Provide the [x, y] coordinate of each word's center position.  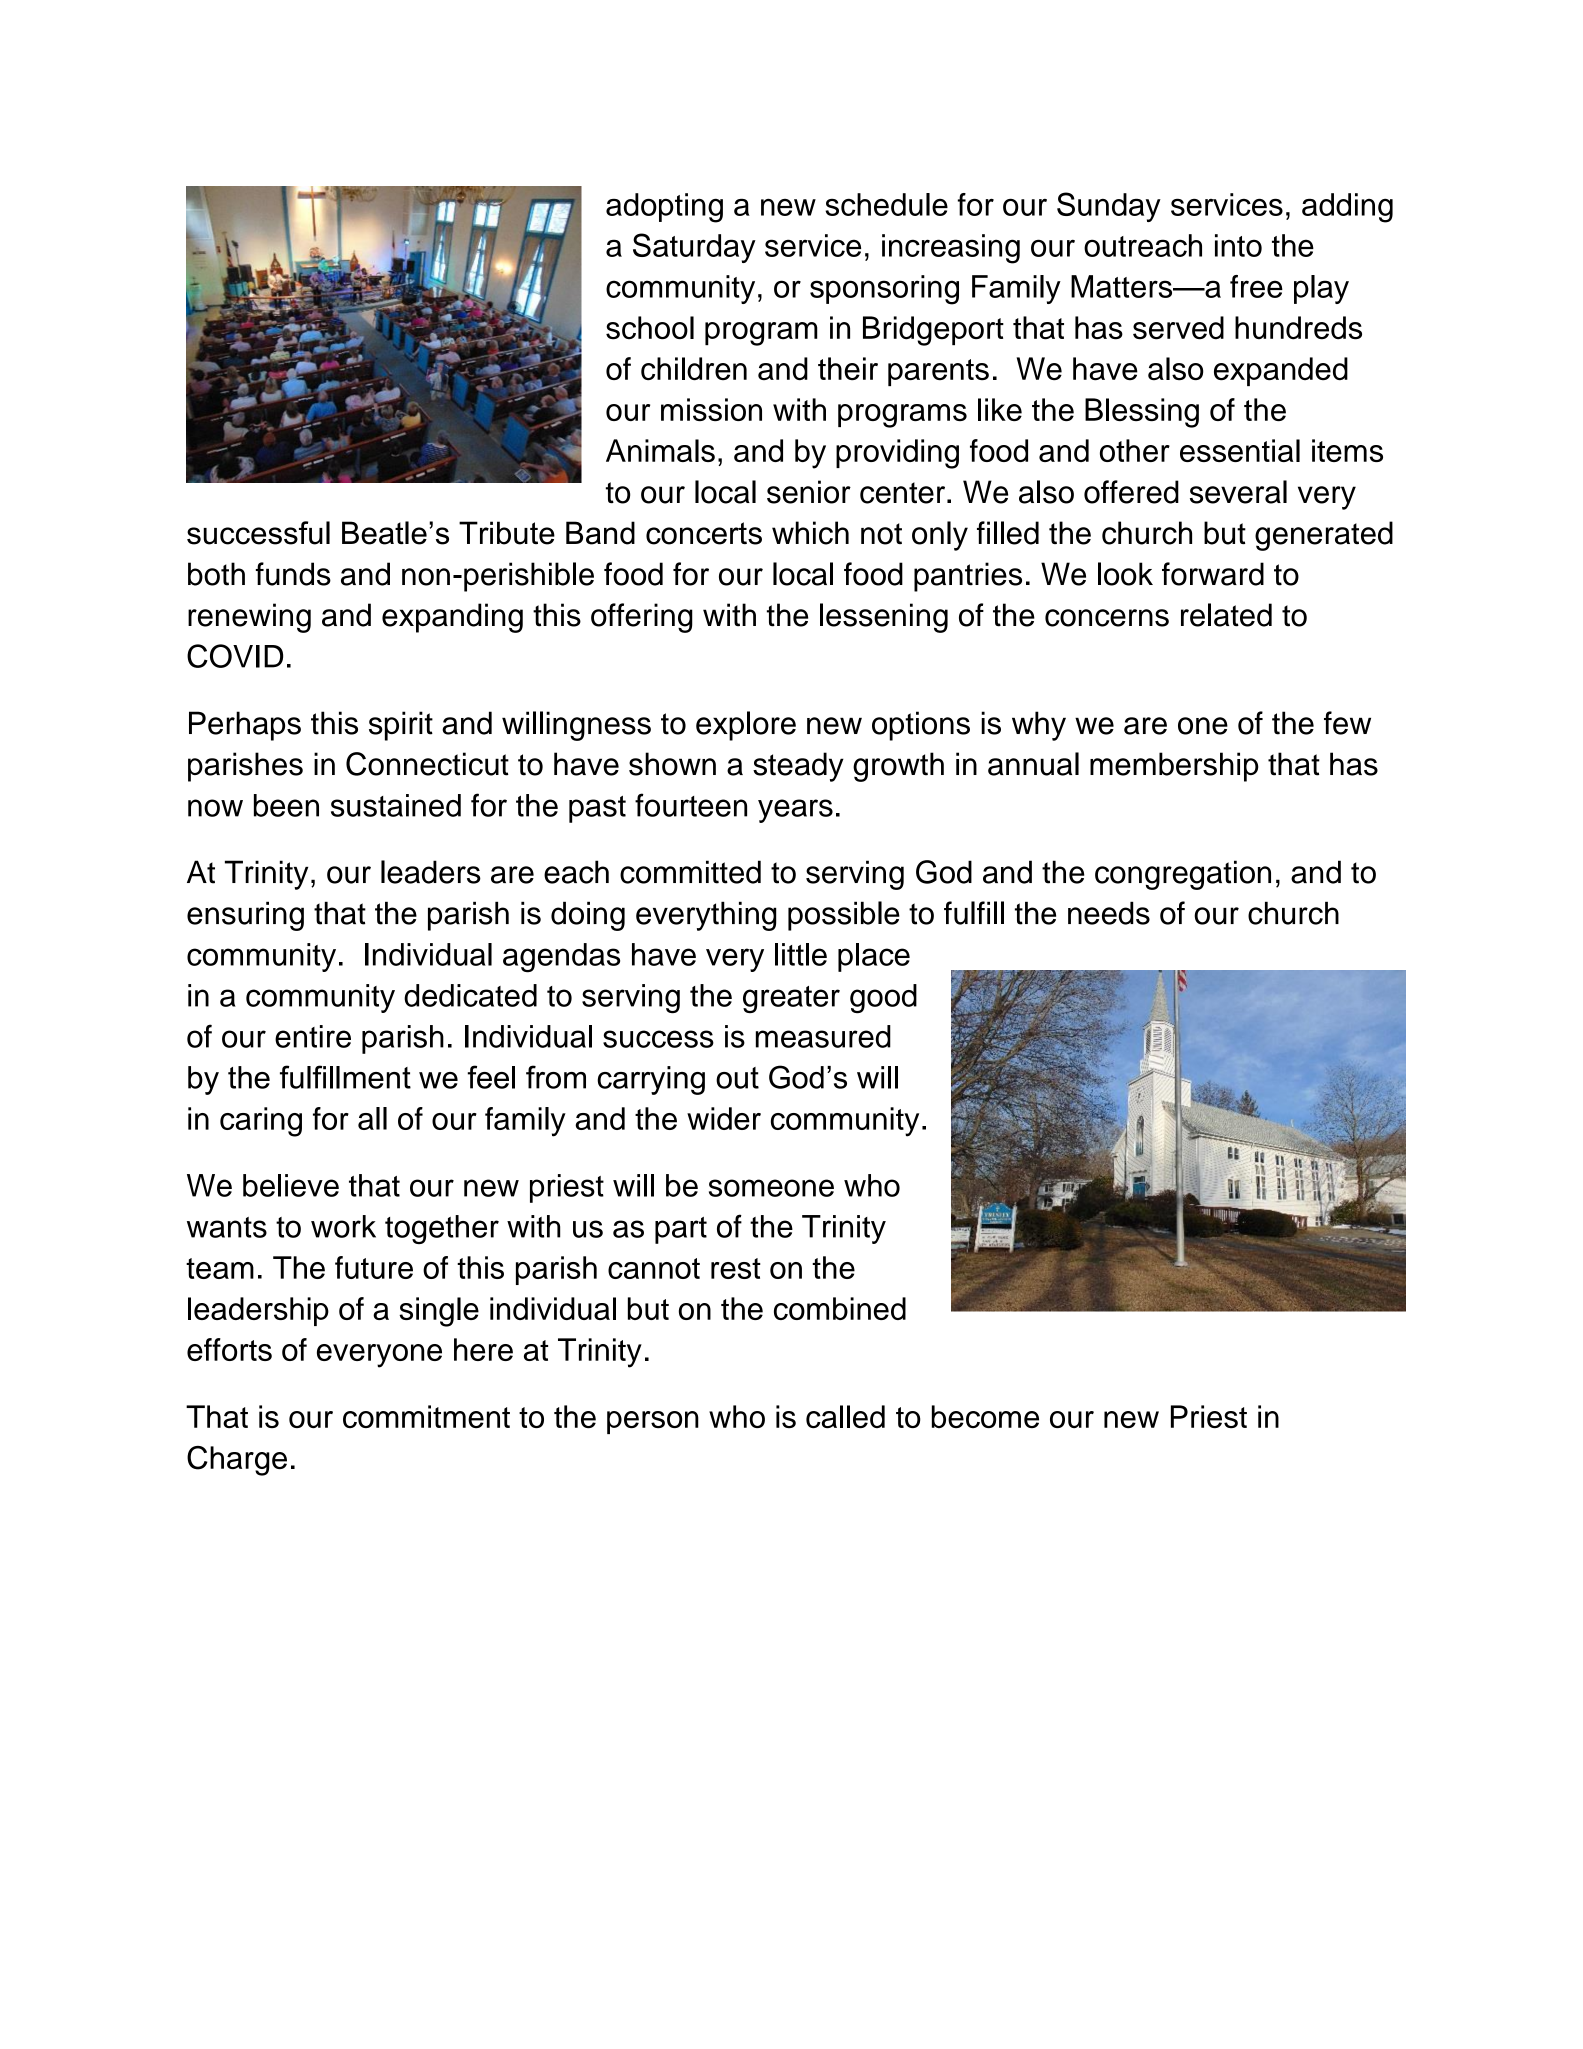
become [985, 1416]
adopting [664, 208]
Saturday [694, 248]
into [1238, 245]
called [845, 1416]
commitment [426, 1416]
